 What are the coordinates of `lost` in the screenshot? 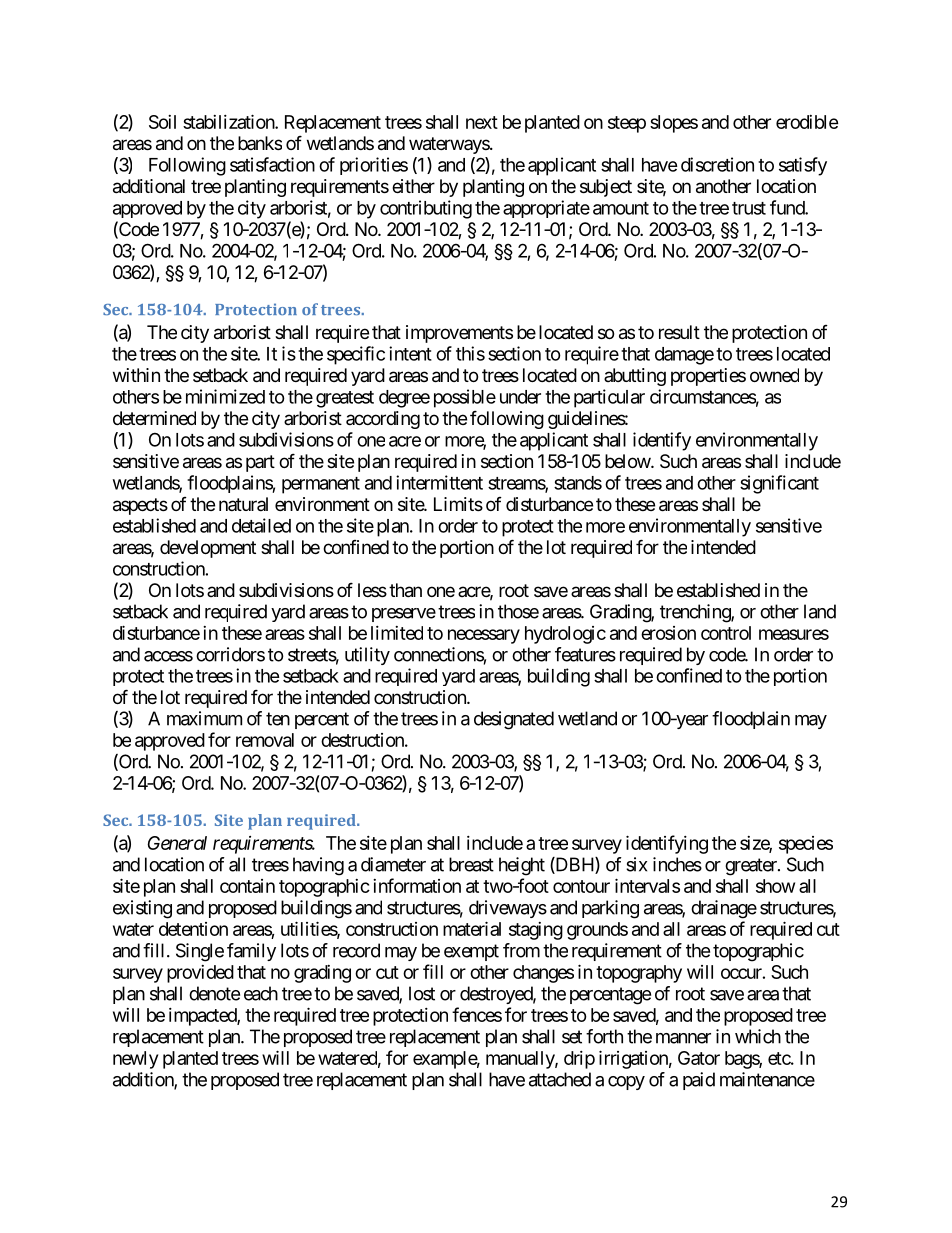 It's located at (422, 993).
